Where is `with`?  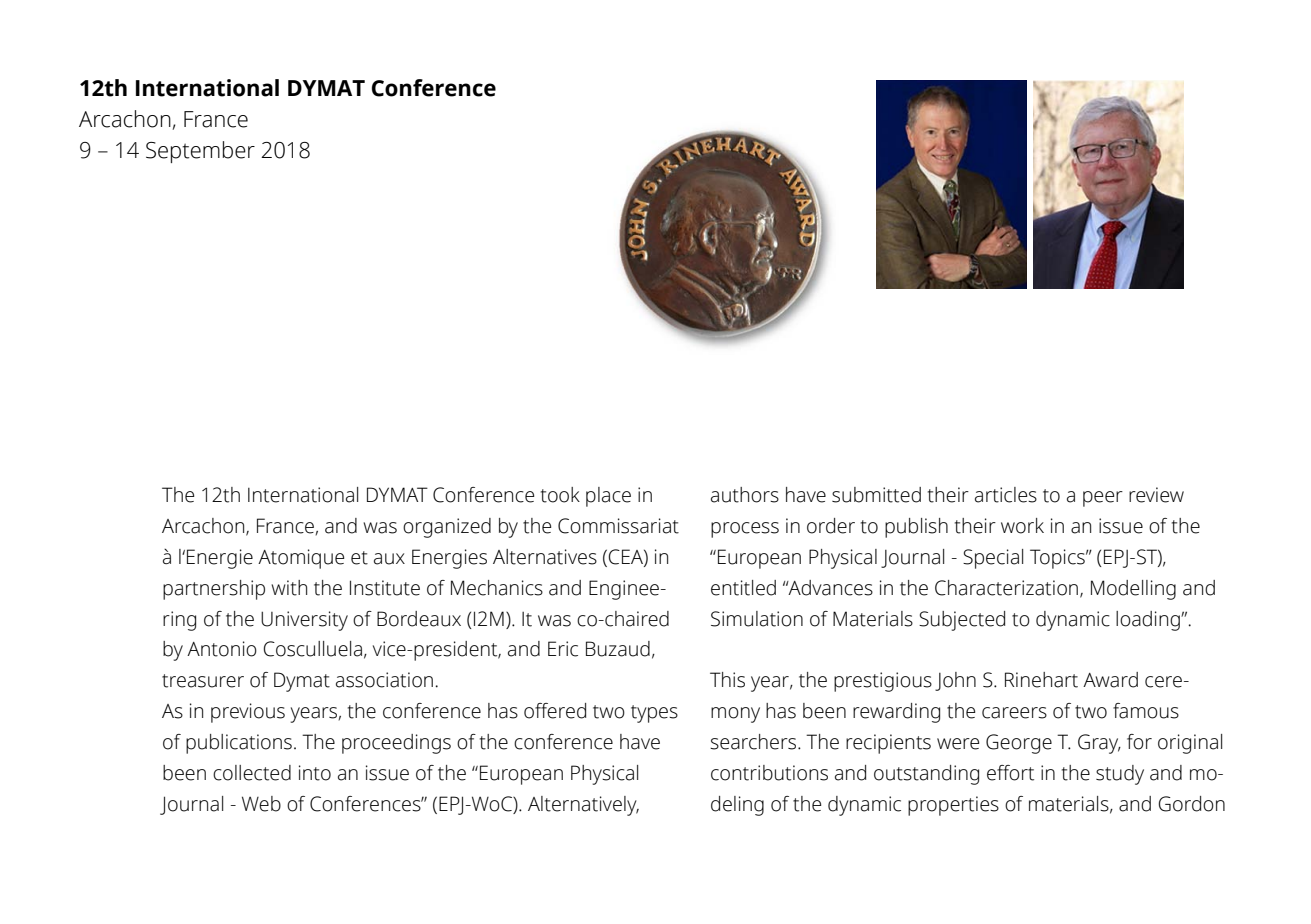
with is located at coordinates (289, 588).
